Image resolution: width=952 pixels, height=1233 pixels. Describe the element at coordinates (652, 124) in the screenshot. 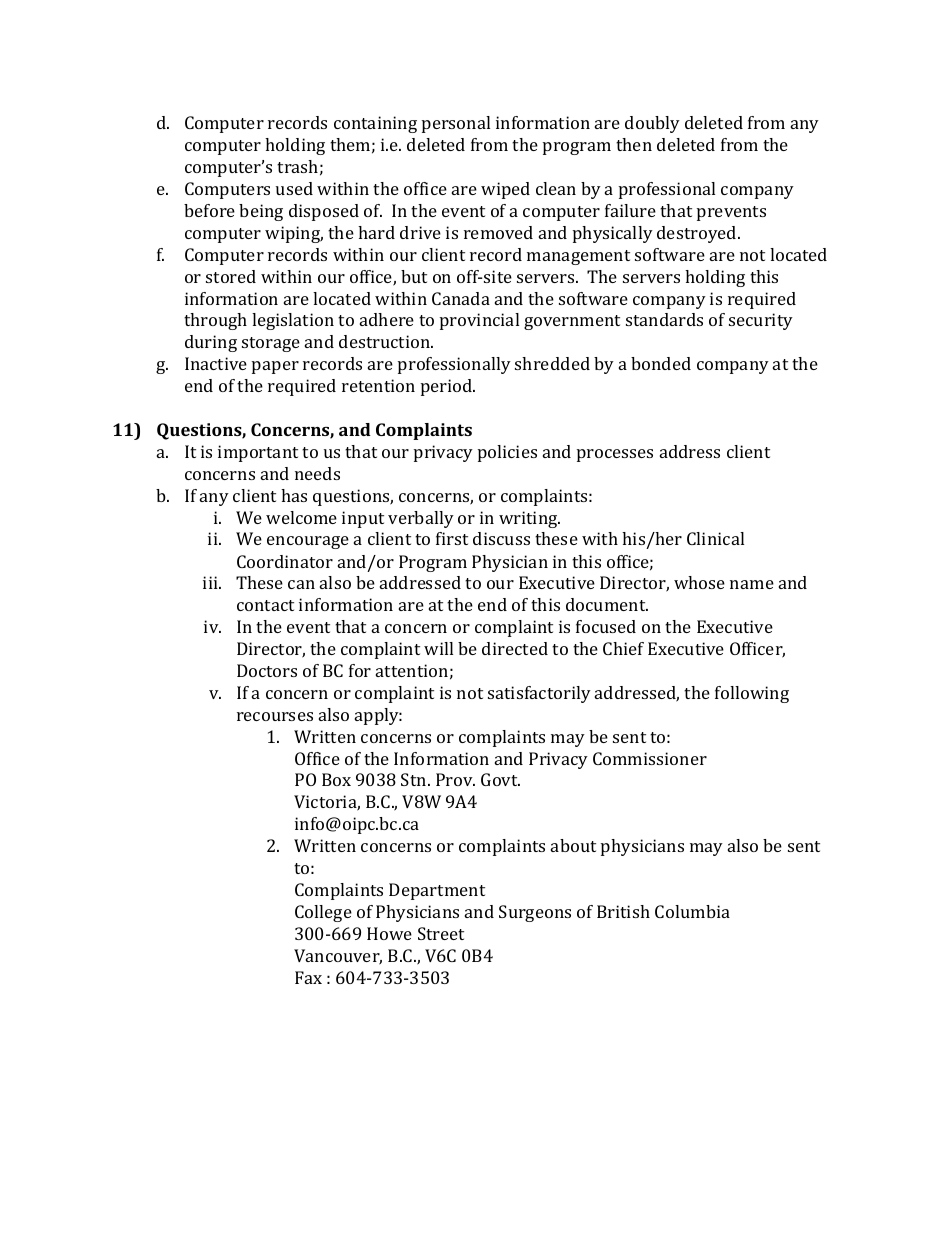

I see `doubly` at that location.
